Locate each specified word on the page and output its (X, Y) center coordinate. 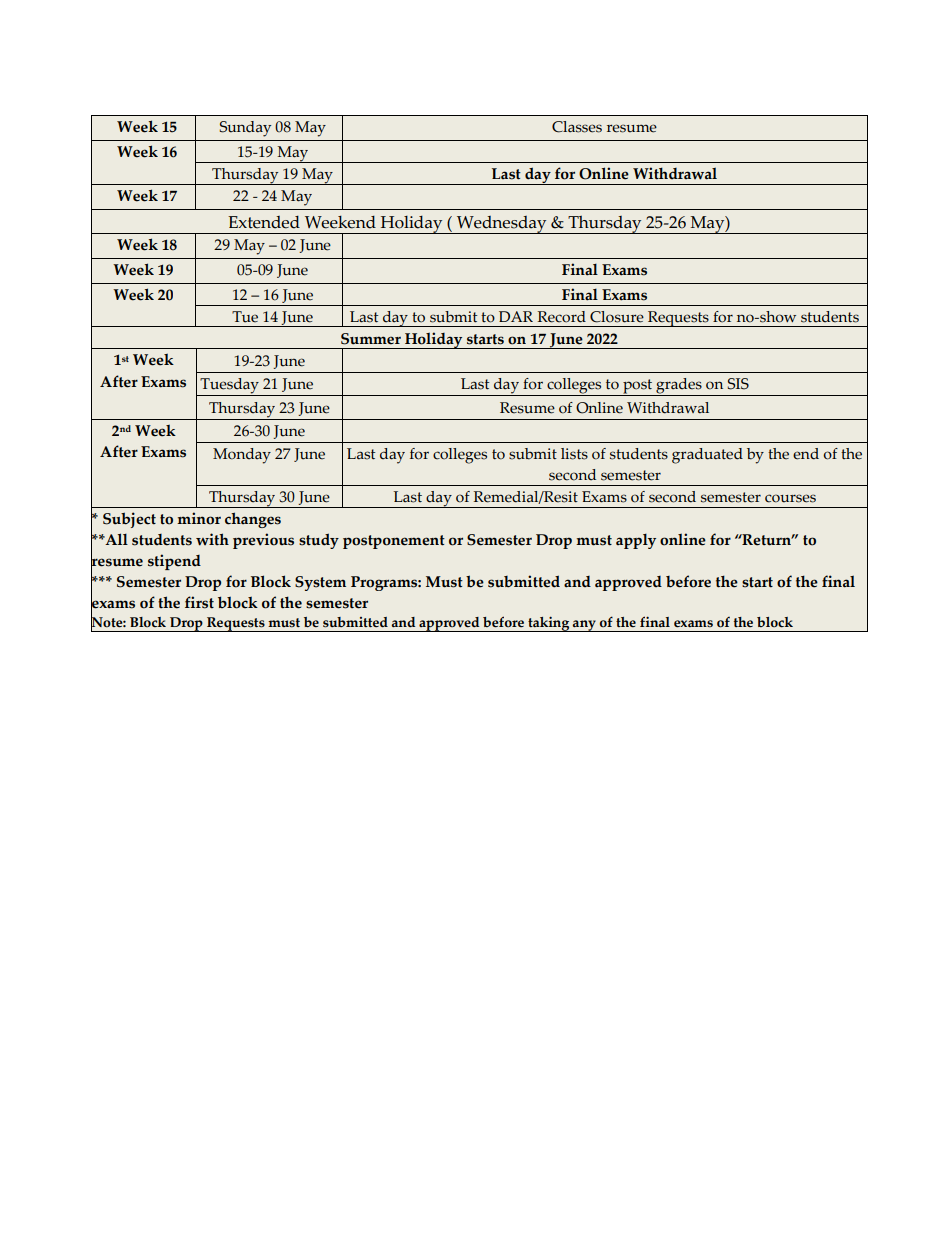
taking (549, 624)
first (199, 602)
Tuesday (229, 387)
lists (574, 454)
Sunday (245, 129)
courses (790, 498)
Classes (577, 127)
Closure (617, 317)
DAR (516, 316)
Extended (264, 222)
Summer (371, 339)
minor (199, 518)
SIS (738, 384)
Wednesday (502, 225)
